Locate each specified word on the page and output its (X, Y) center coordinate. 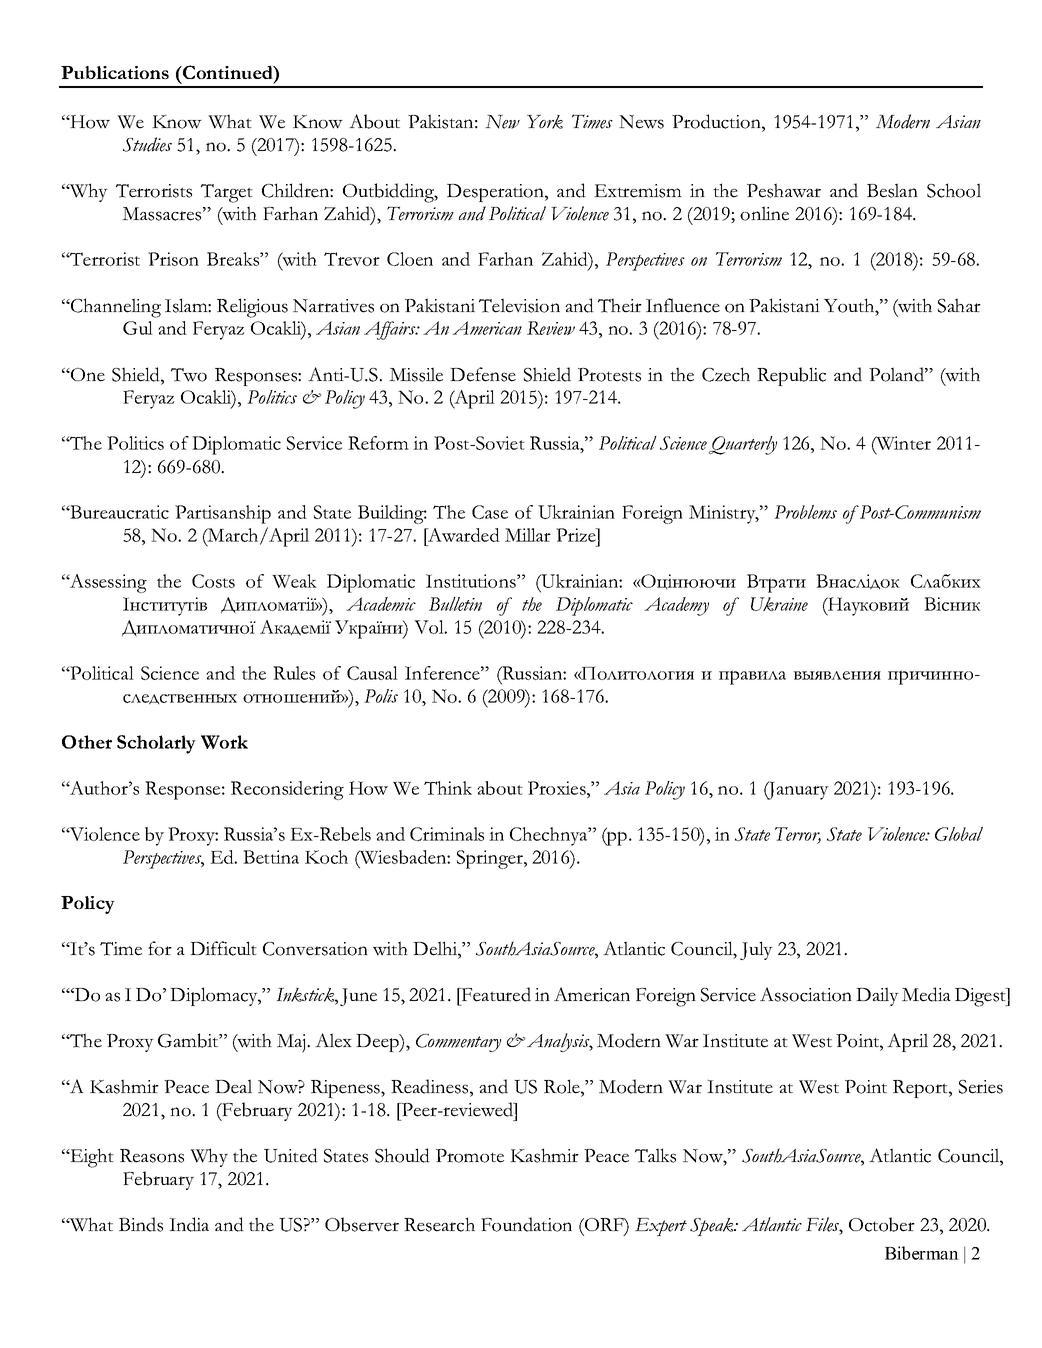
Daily (877, 996)
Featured (495, 994)
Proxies (558, 788)
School (954, 190)
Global (959, 834)
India (189, 1224)
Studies (147, 144)
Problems (805, 512)
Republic (791, 376)
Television (519, 305)
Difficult (223, 948)
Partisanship (223, 514)
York (545, 122)
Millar (528, 535)
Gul (138, 328)
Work (224, 742)
